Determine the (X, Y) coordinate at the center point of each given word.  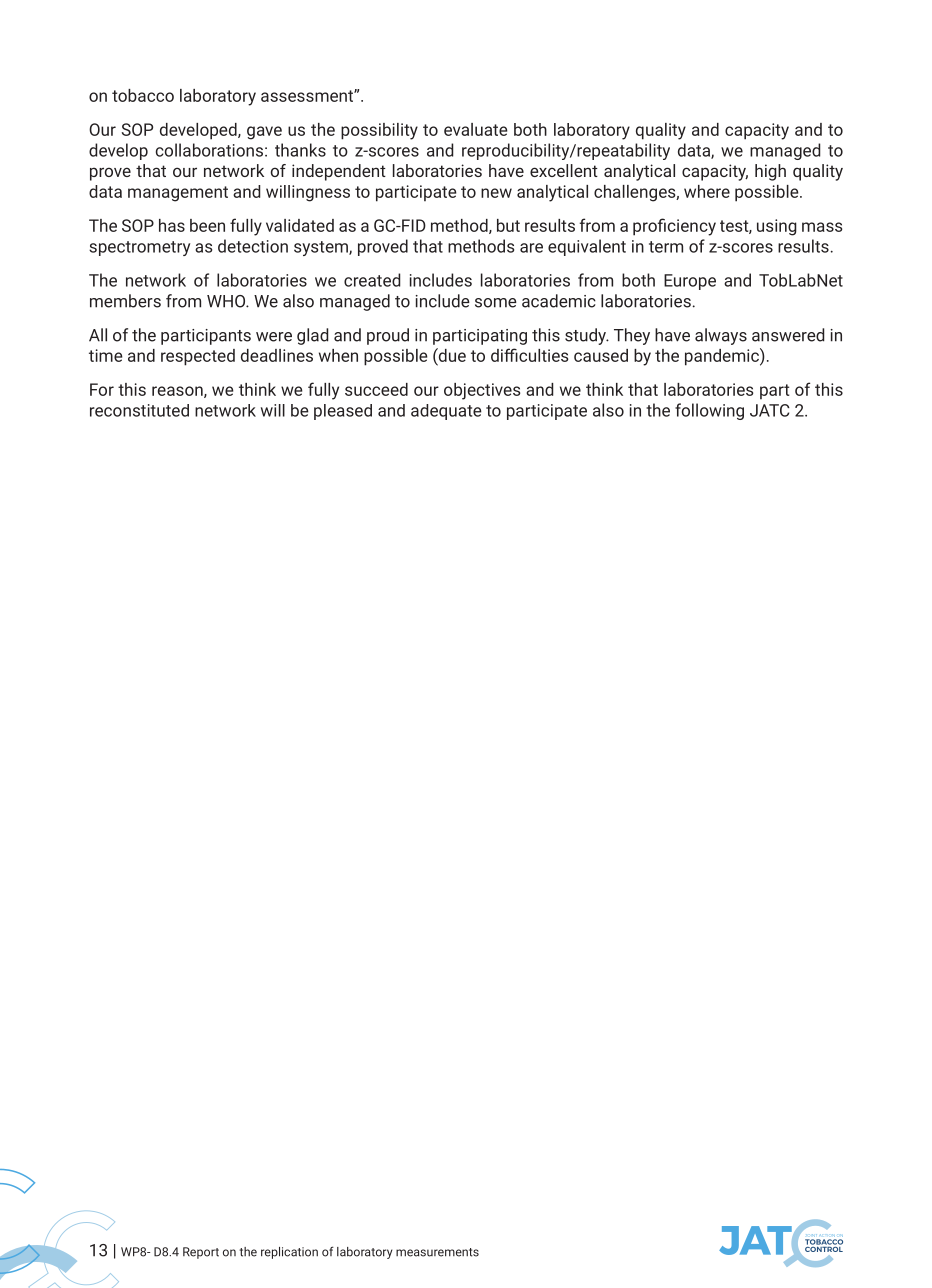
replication (289, 1253)
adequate (446, 412)
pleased (343, 412)
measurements (437, 1252)
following (709, 411)
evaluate (476, 129)
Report (201, 1253)
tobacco (143, 95)
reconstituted (139, 410)
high (770, 172)
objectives (482, 391)
